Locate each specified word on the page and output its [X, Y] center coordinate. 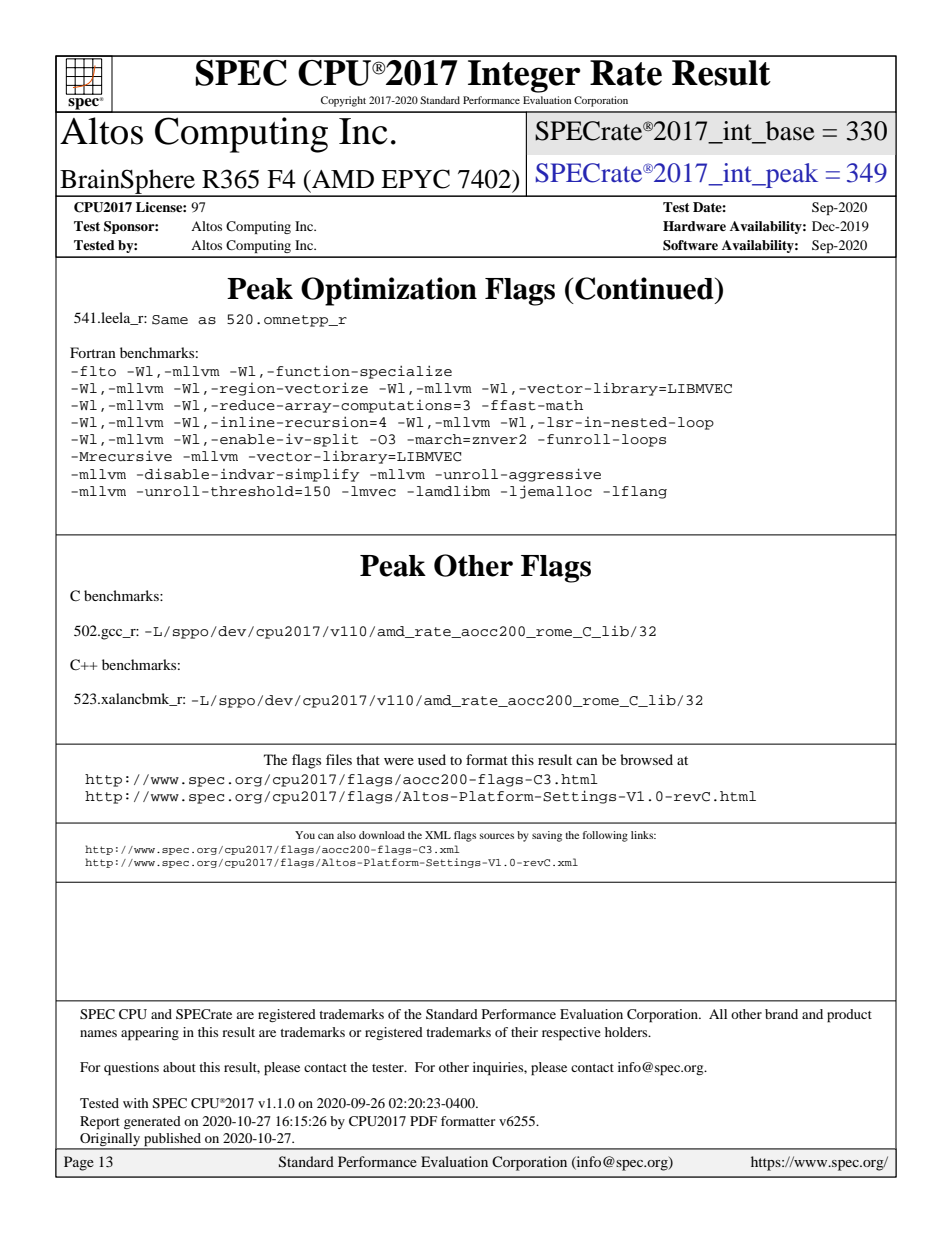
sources [497, 836]
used [432, 759]
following [605, 836]
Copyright [343, 101]
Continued [645, 288]
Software [690, 245]
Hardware [694, 226]
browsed [646, 759]
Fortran [93, 352]
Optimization [389, 291]
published [172, 1141]
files [339, 759]
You [305, 835]
